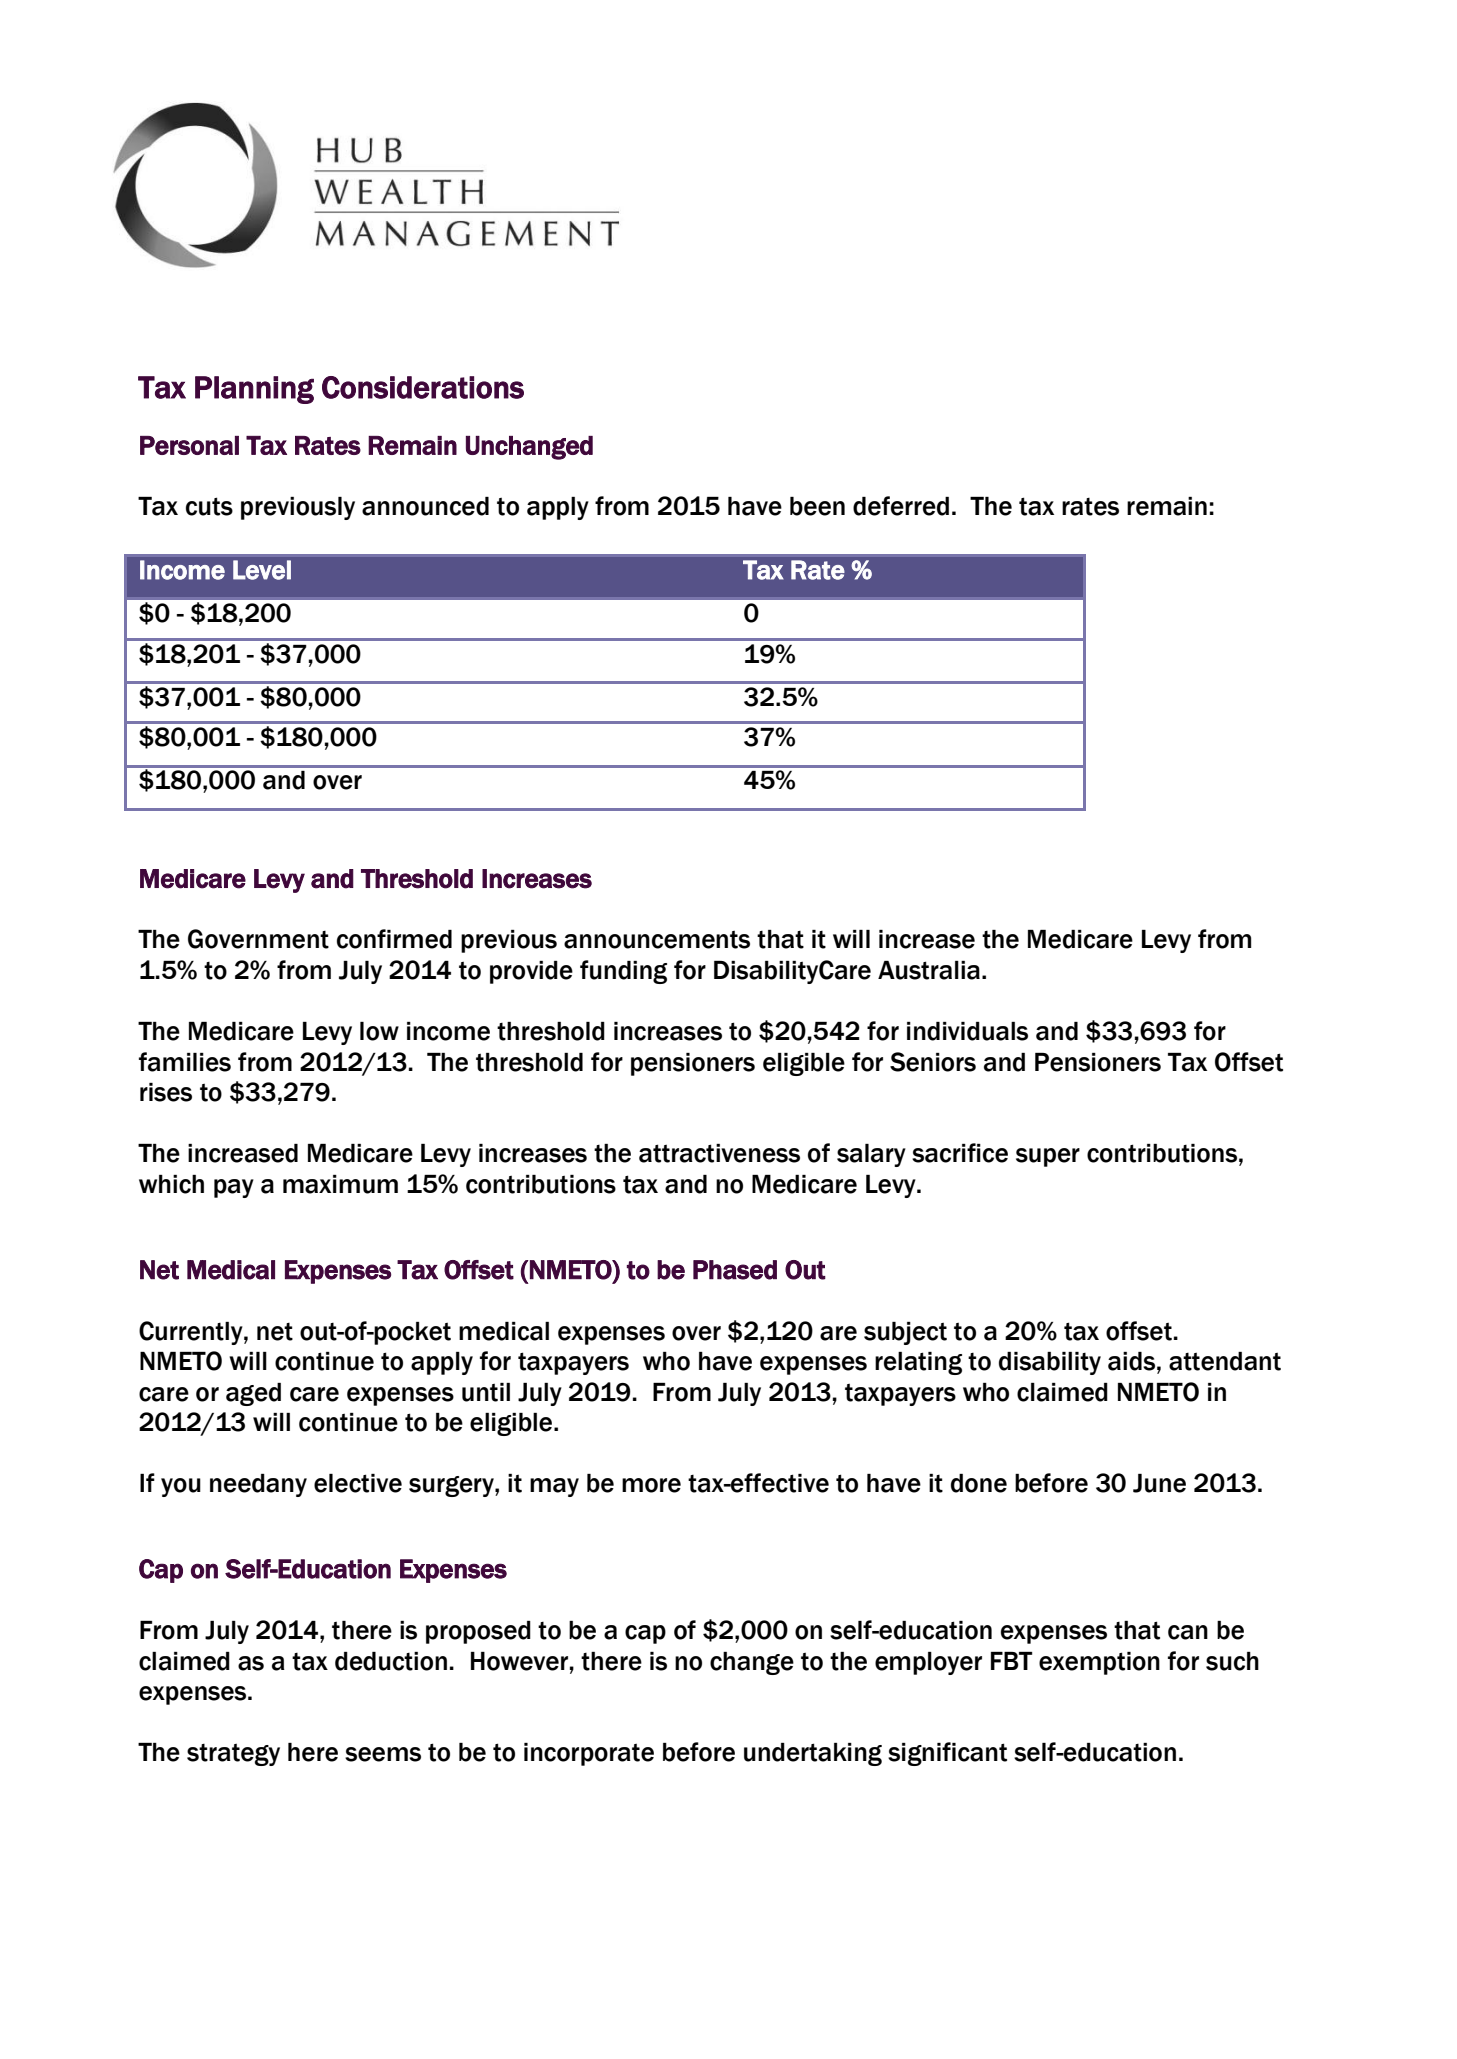 This screenshot has width=1457, height=2059. Describe the element at coordinates (817, 506) in the screenshot. I see `been` at that location.
